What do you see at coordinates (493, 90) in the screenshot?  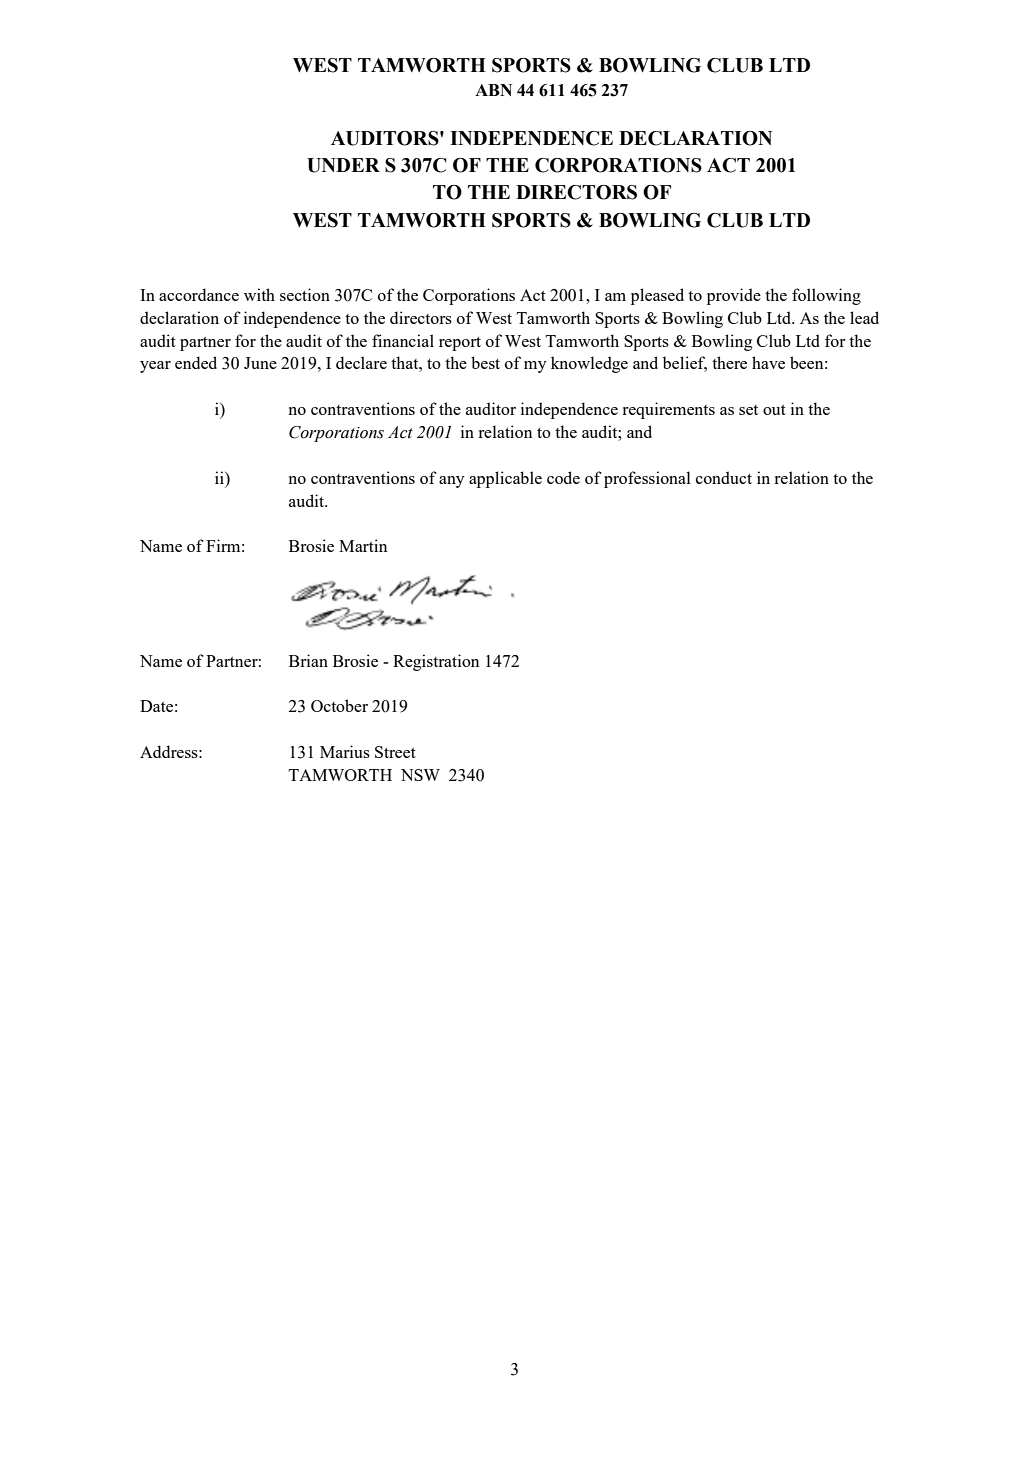 I see `ABN` at bounding box center [493, 90].
